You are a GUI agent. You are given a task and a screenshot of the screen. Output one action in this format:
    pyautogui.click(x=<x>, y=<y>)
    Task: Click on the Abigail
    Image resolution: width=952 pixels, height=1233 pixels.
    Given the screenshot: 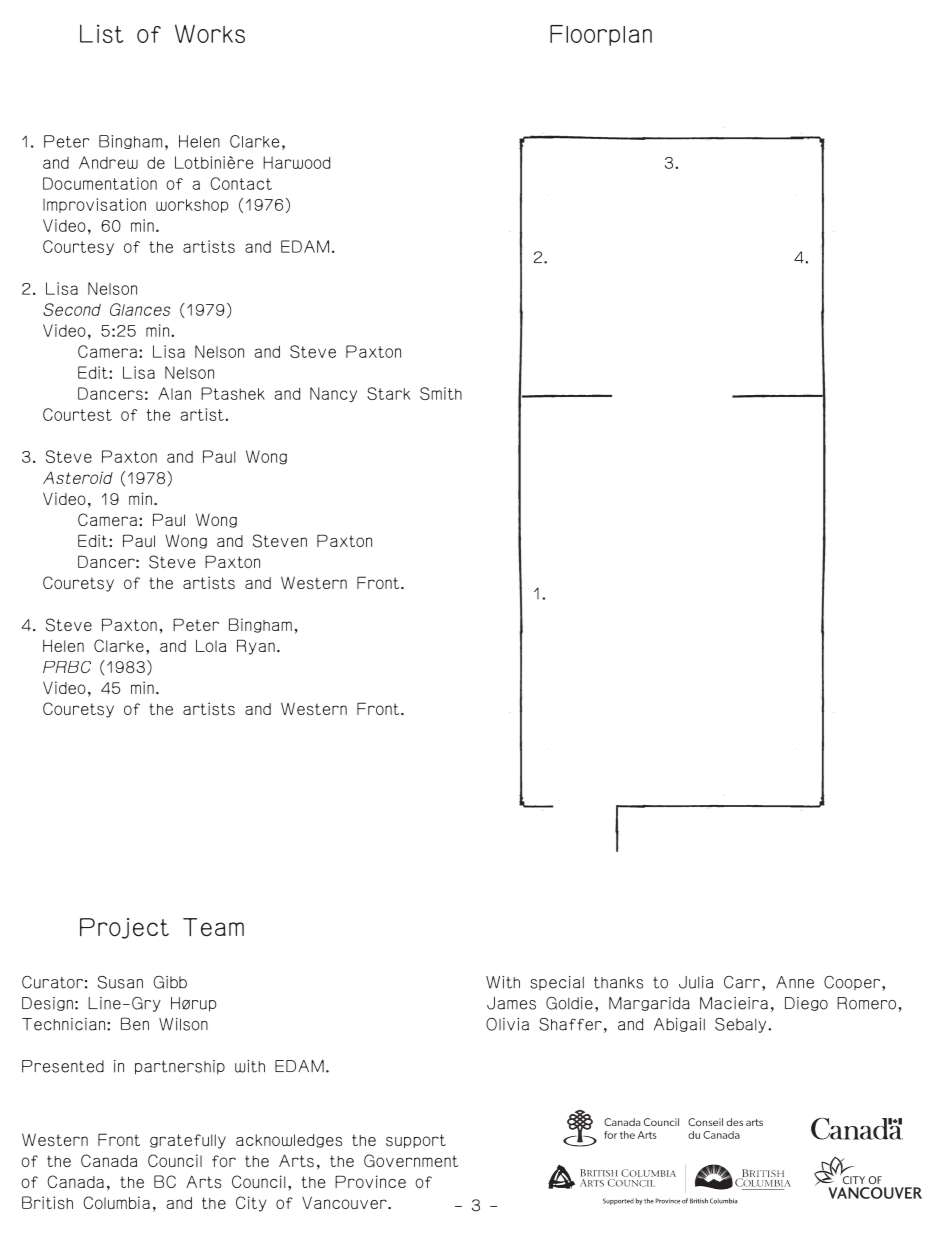 What is the action you would take?
    pyautogui.click(x=679, y=1025)
